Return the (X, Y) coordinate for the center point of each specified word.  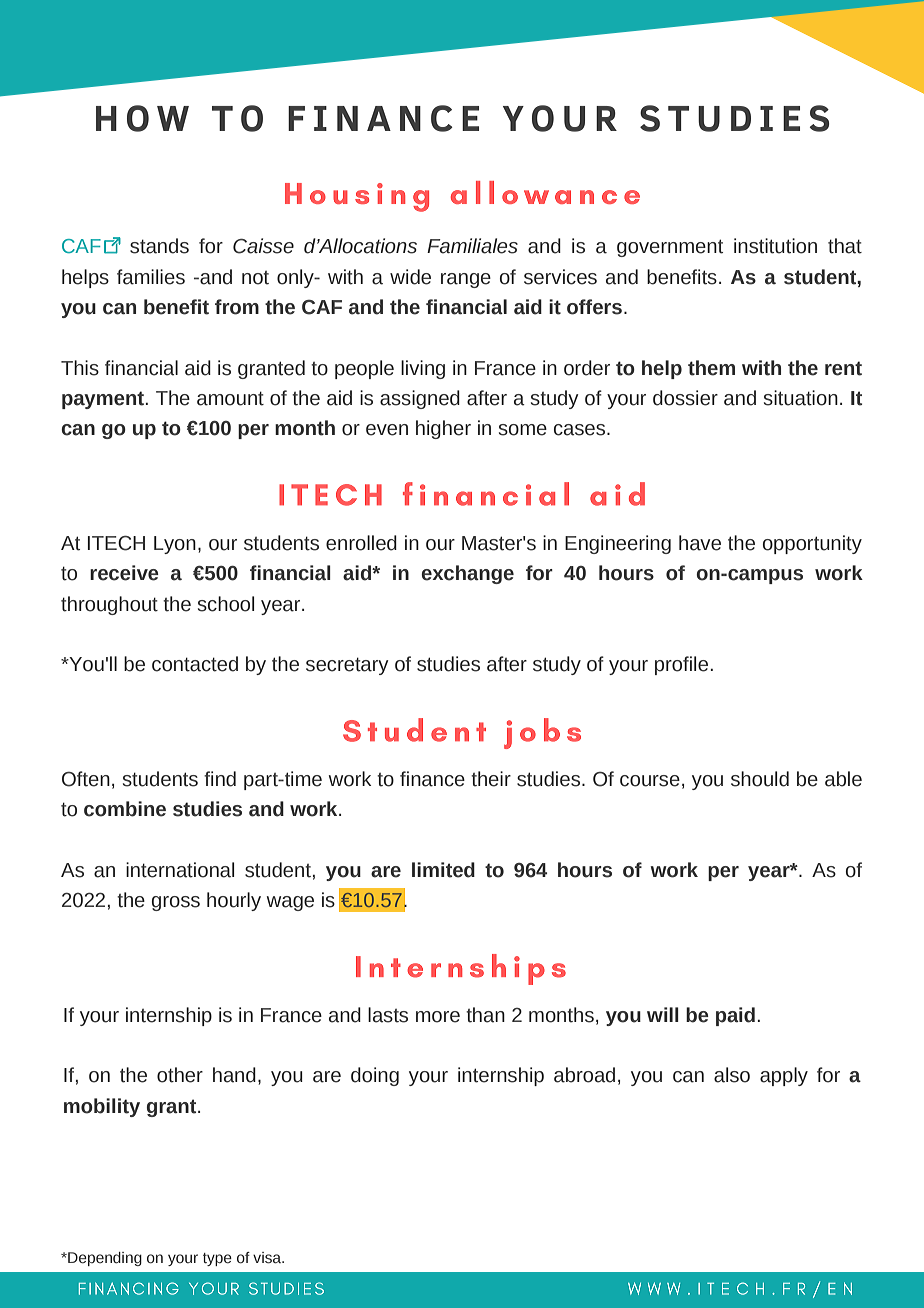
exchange (467, 574)
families (151, 277)
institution (775, 246)
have (700, 543)
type (217, 1259)
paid (735, 1016)
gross (176, 903)
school (226, 604)
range (466, 280)
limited (443, 870)
